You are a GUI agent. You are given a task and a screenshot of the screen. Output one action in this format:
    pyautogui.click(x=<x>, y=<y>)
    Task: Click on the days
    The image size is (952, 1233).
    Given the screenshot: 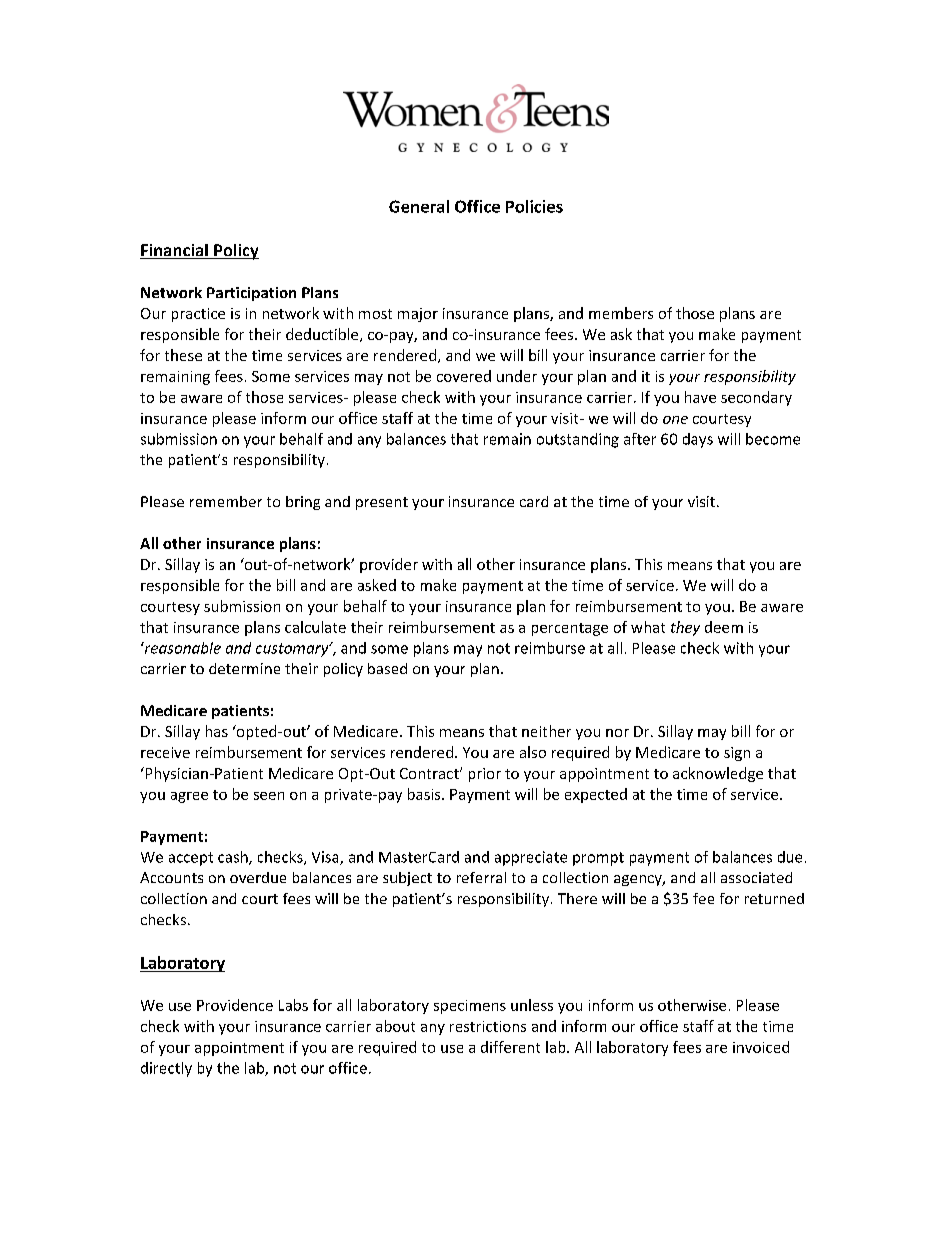 What is the action you would take?
    pyautogui.click(x=698, y=440)
